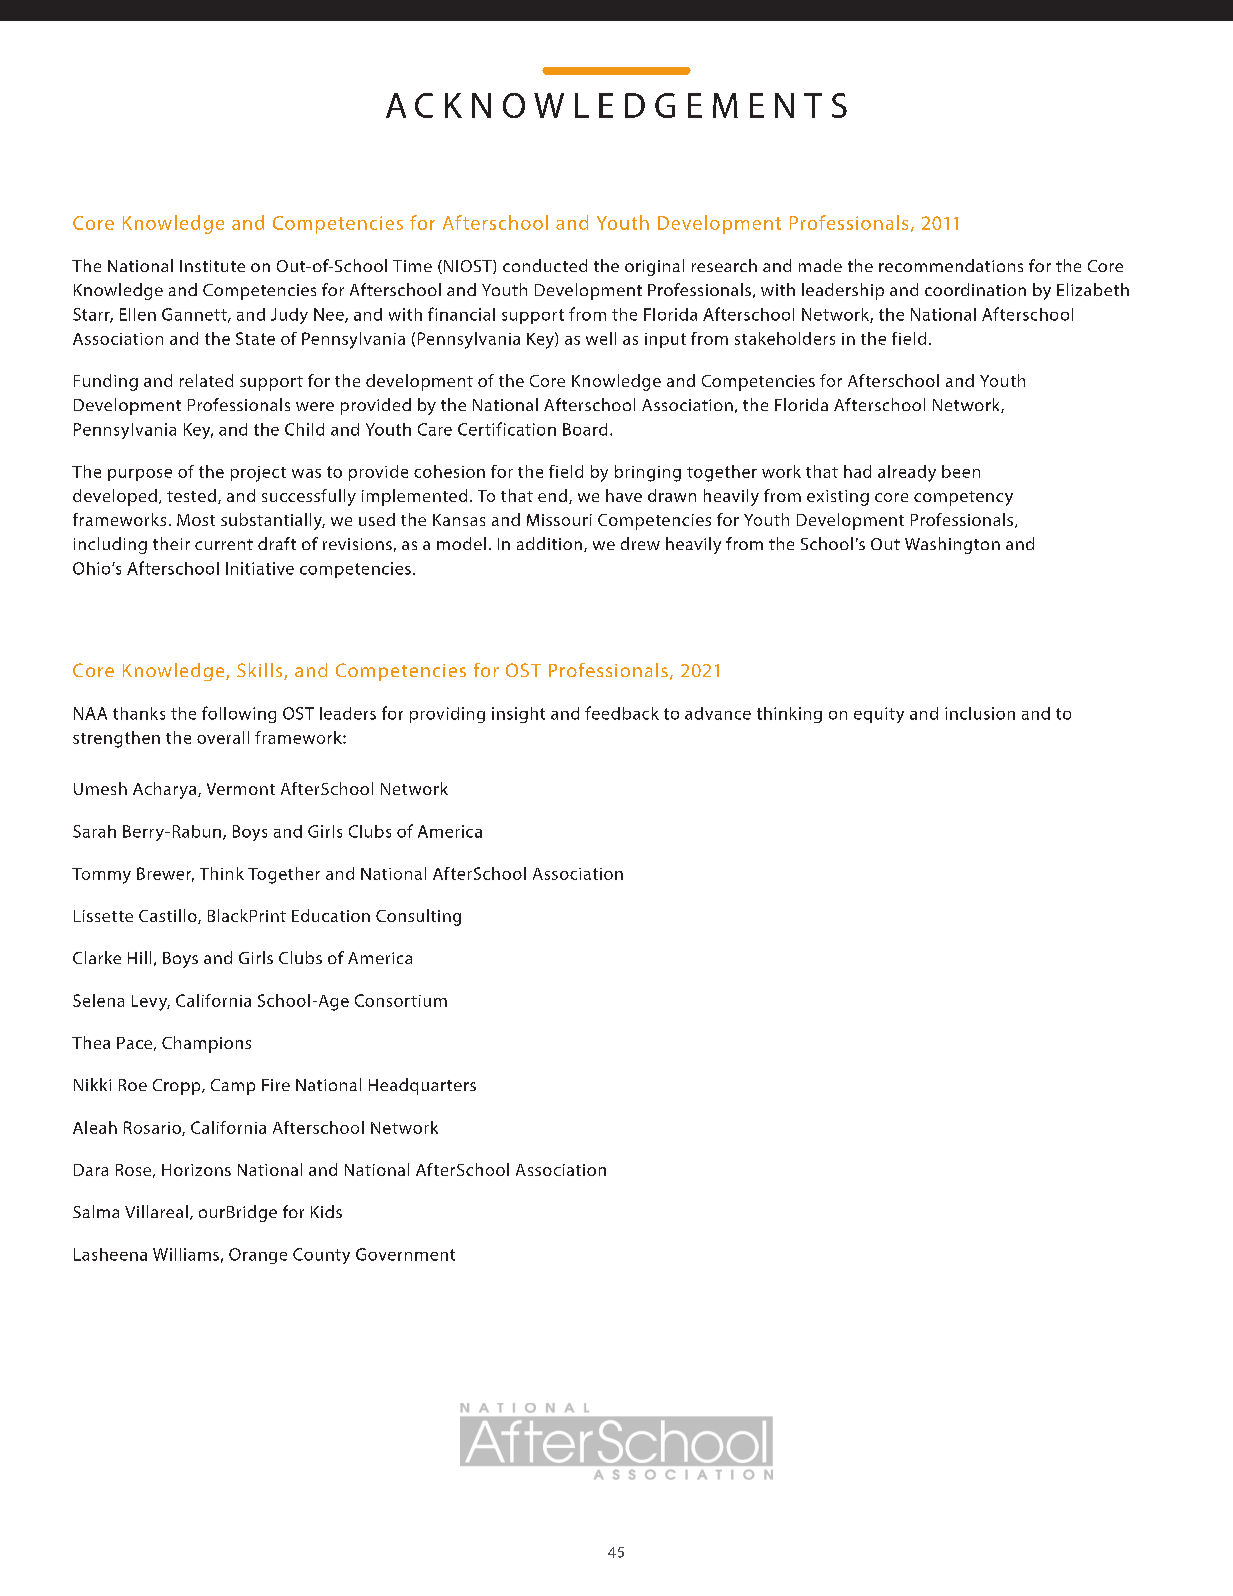 This screenshot has height=1596, width=1233. I want to click on conducted, so click(545, 265).
